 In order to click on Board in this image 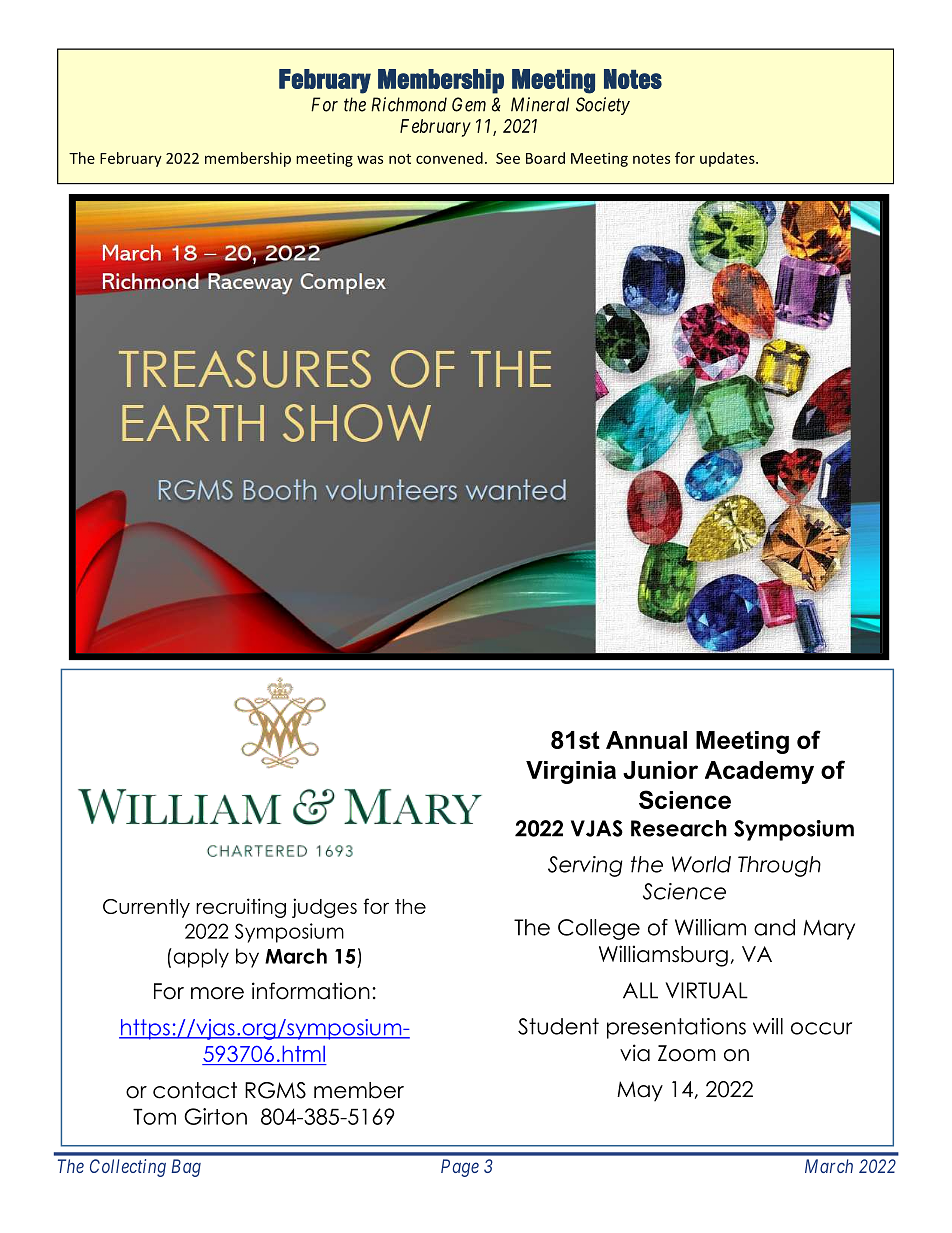, I will do `click(545, 158)`.
